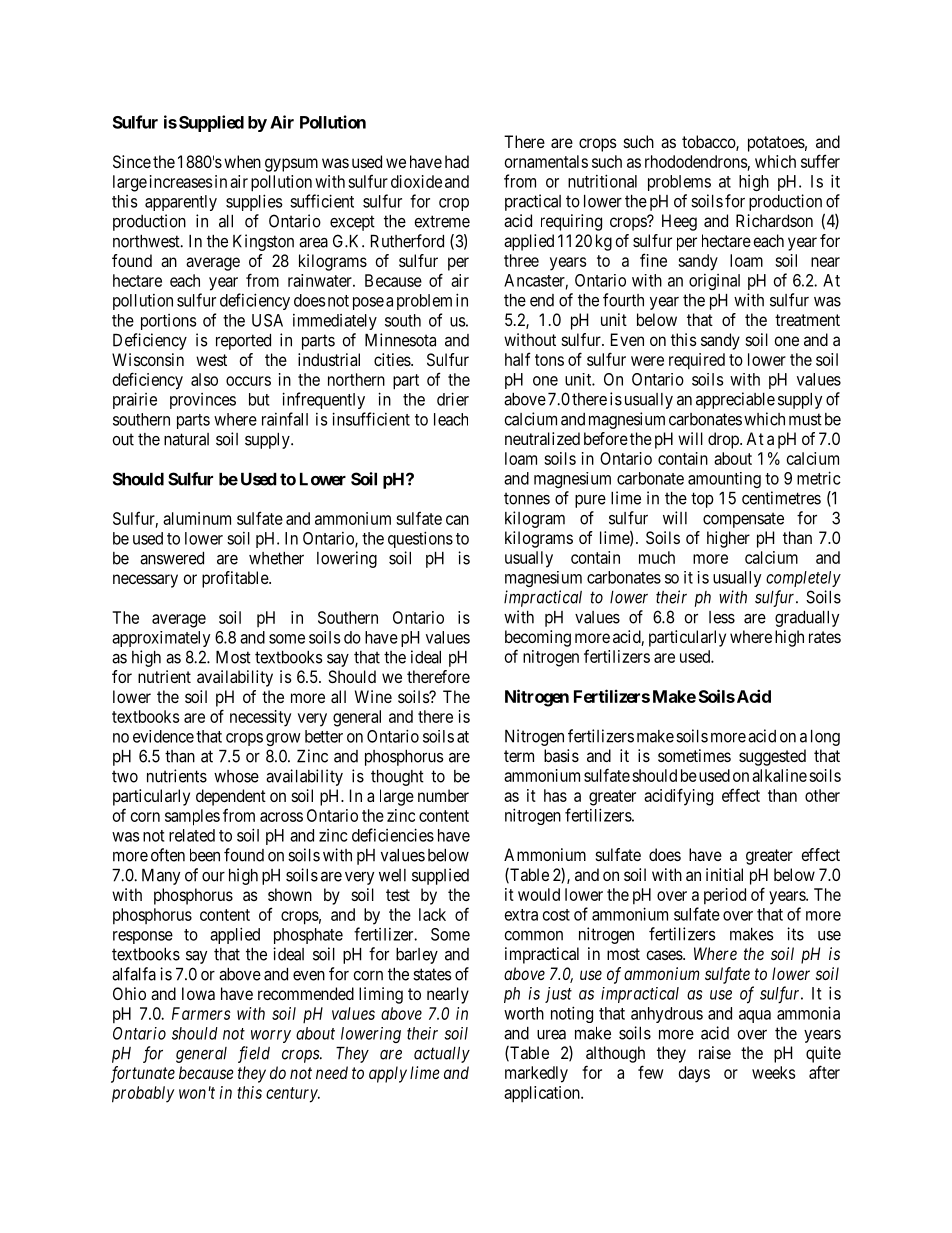 This image has height=1233, width=952. I want to click on appreciable, so click(735, 400).
